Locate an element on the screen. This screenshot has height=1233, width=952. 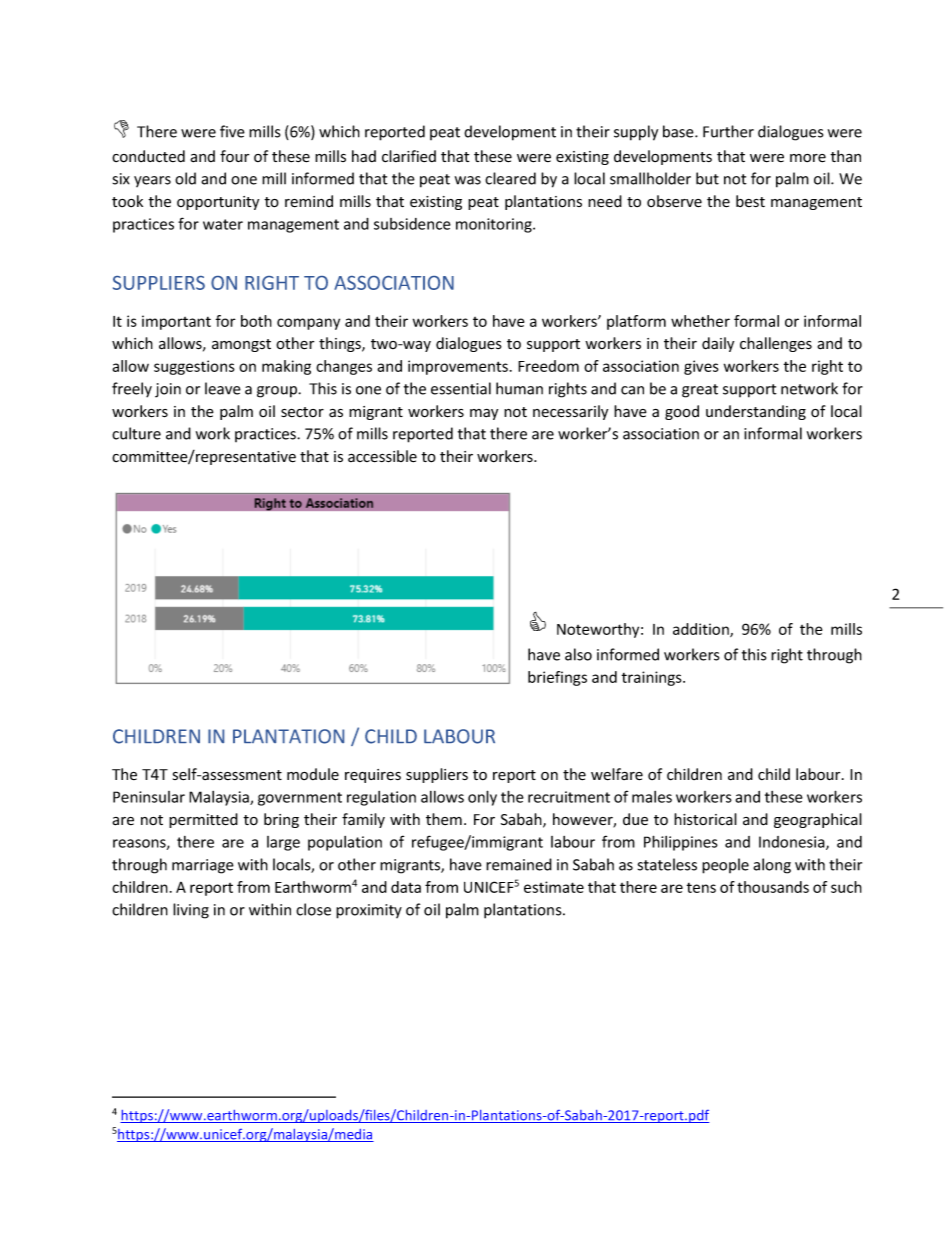
also is located at coordinates (578, 654).
